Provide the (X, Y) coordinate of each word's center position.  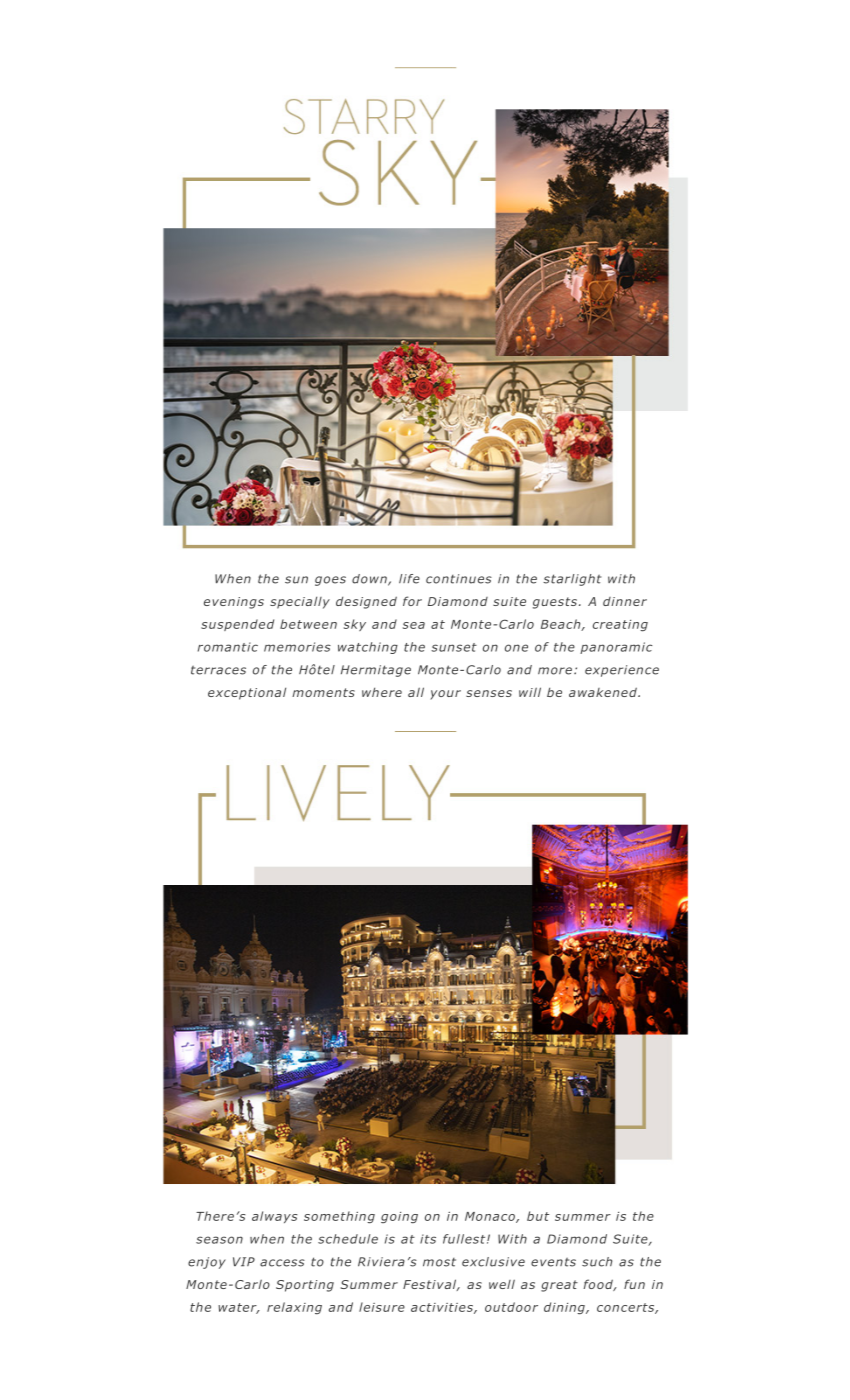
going (399, 1218)
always (275, 1217)
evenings (234, 603)
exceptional (247, 694)
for (412, 601)
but (538, 1216)
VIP (244, 1262)
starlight (572, 580)
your (445, 695)
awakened (604, 692)
